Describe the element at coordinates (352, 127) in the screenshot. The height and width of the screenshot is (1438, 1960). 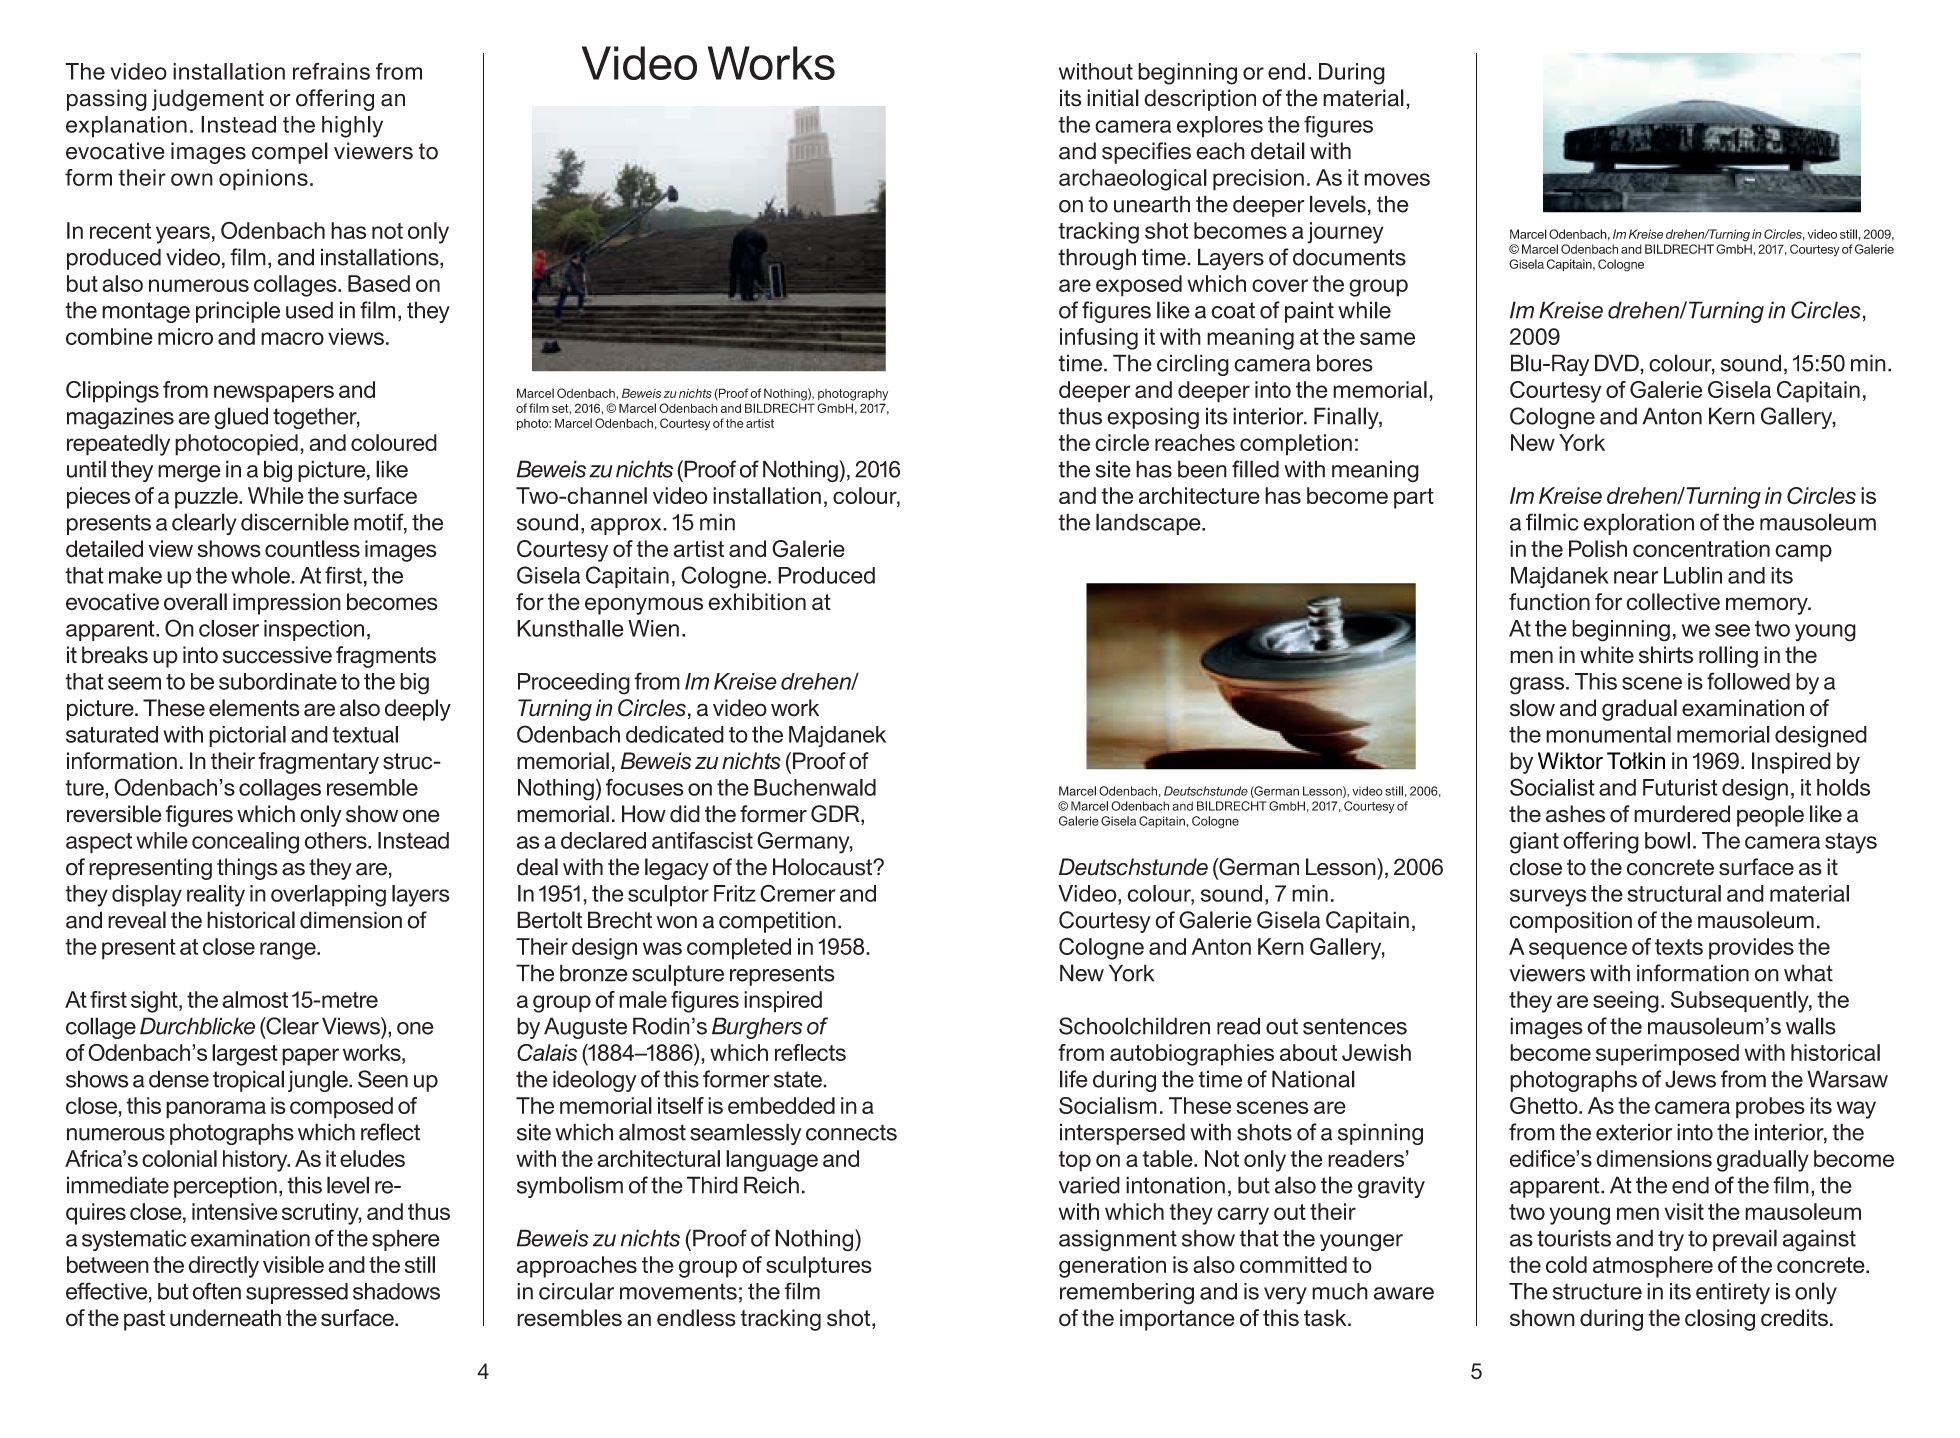
I see `highly` at that location.
